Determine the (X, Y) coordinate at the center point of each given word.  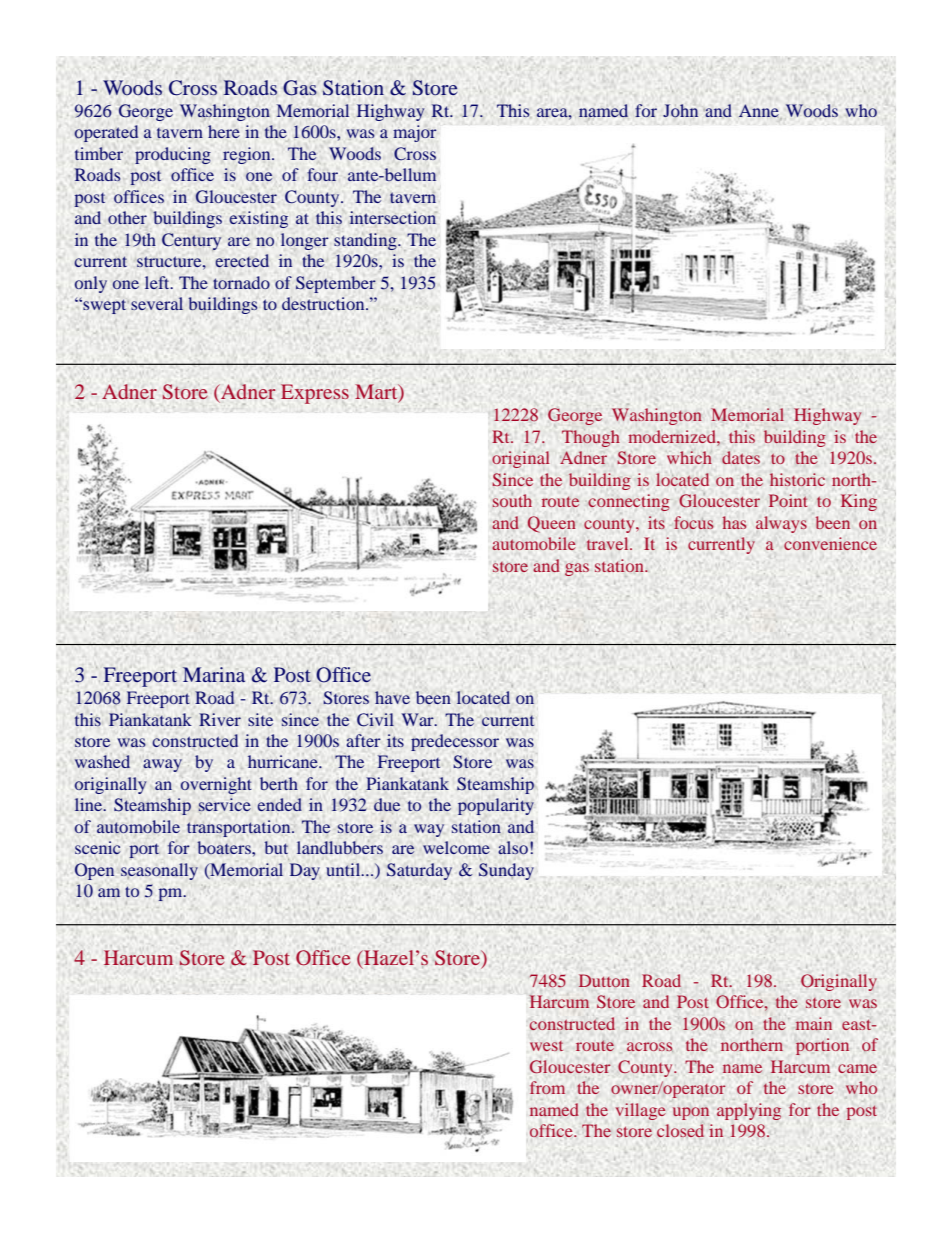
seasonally (159, 871)
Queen (551, 524)
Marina (214, 674)
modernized (673, 436)
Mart (377, 393)
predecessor (455, 742)
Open (94, 871)
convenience (830, 543)
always (781, 524)
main (814, 1023)
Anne (759, 110)
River (220, 719)
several (157, 303)
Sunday (506, 871)
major (415, 133)
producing (173, 155)
